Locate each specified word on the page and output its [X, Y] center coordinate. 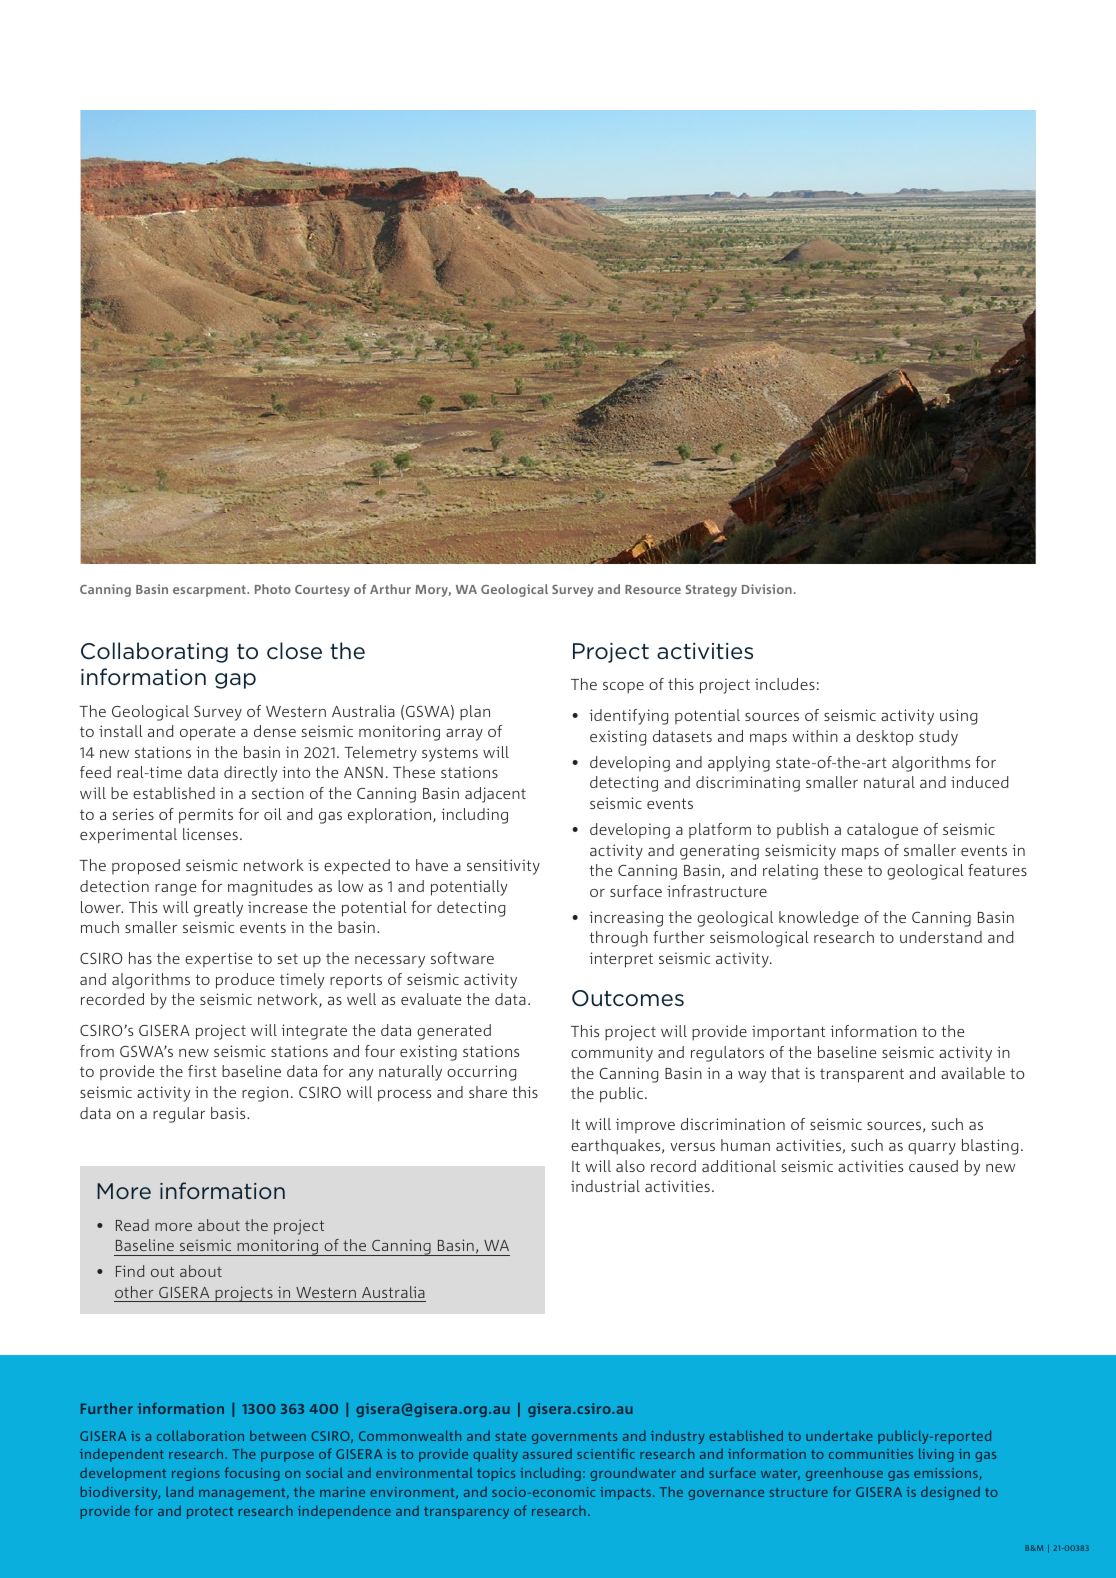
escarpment [210, 591]
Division [767, 589]
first [202, 1071]
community [612, 1054]
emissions [947, 1474]
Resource [653, 589]
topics [496, 1474]
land [179, 1491]
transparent [862, 1075]
